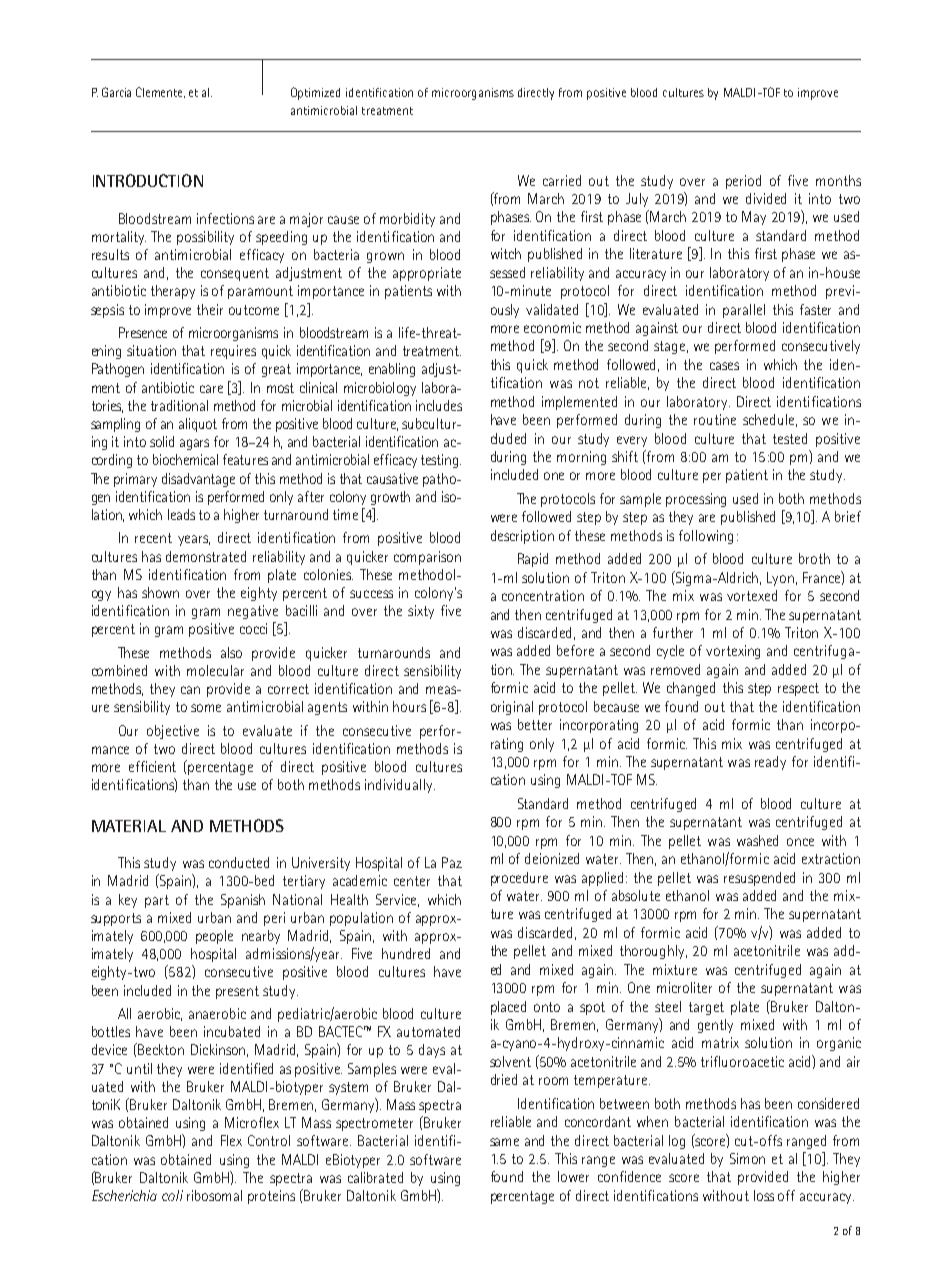 The image size is (952, 1270). Describe the element at coordinates (504, 1142) in the screenshot. I see `same` at that location.
